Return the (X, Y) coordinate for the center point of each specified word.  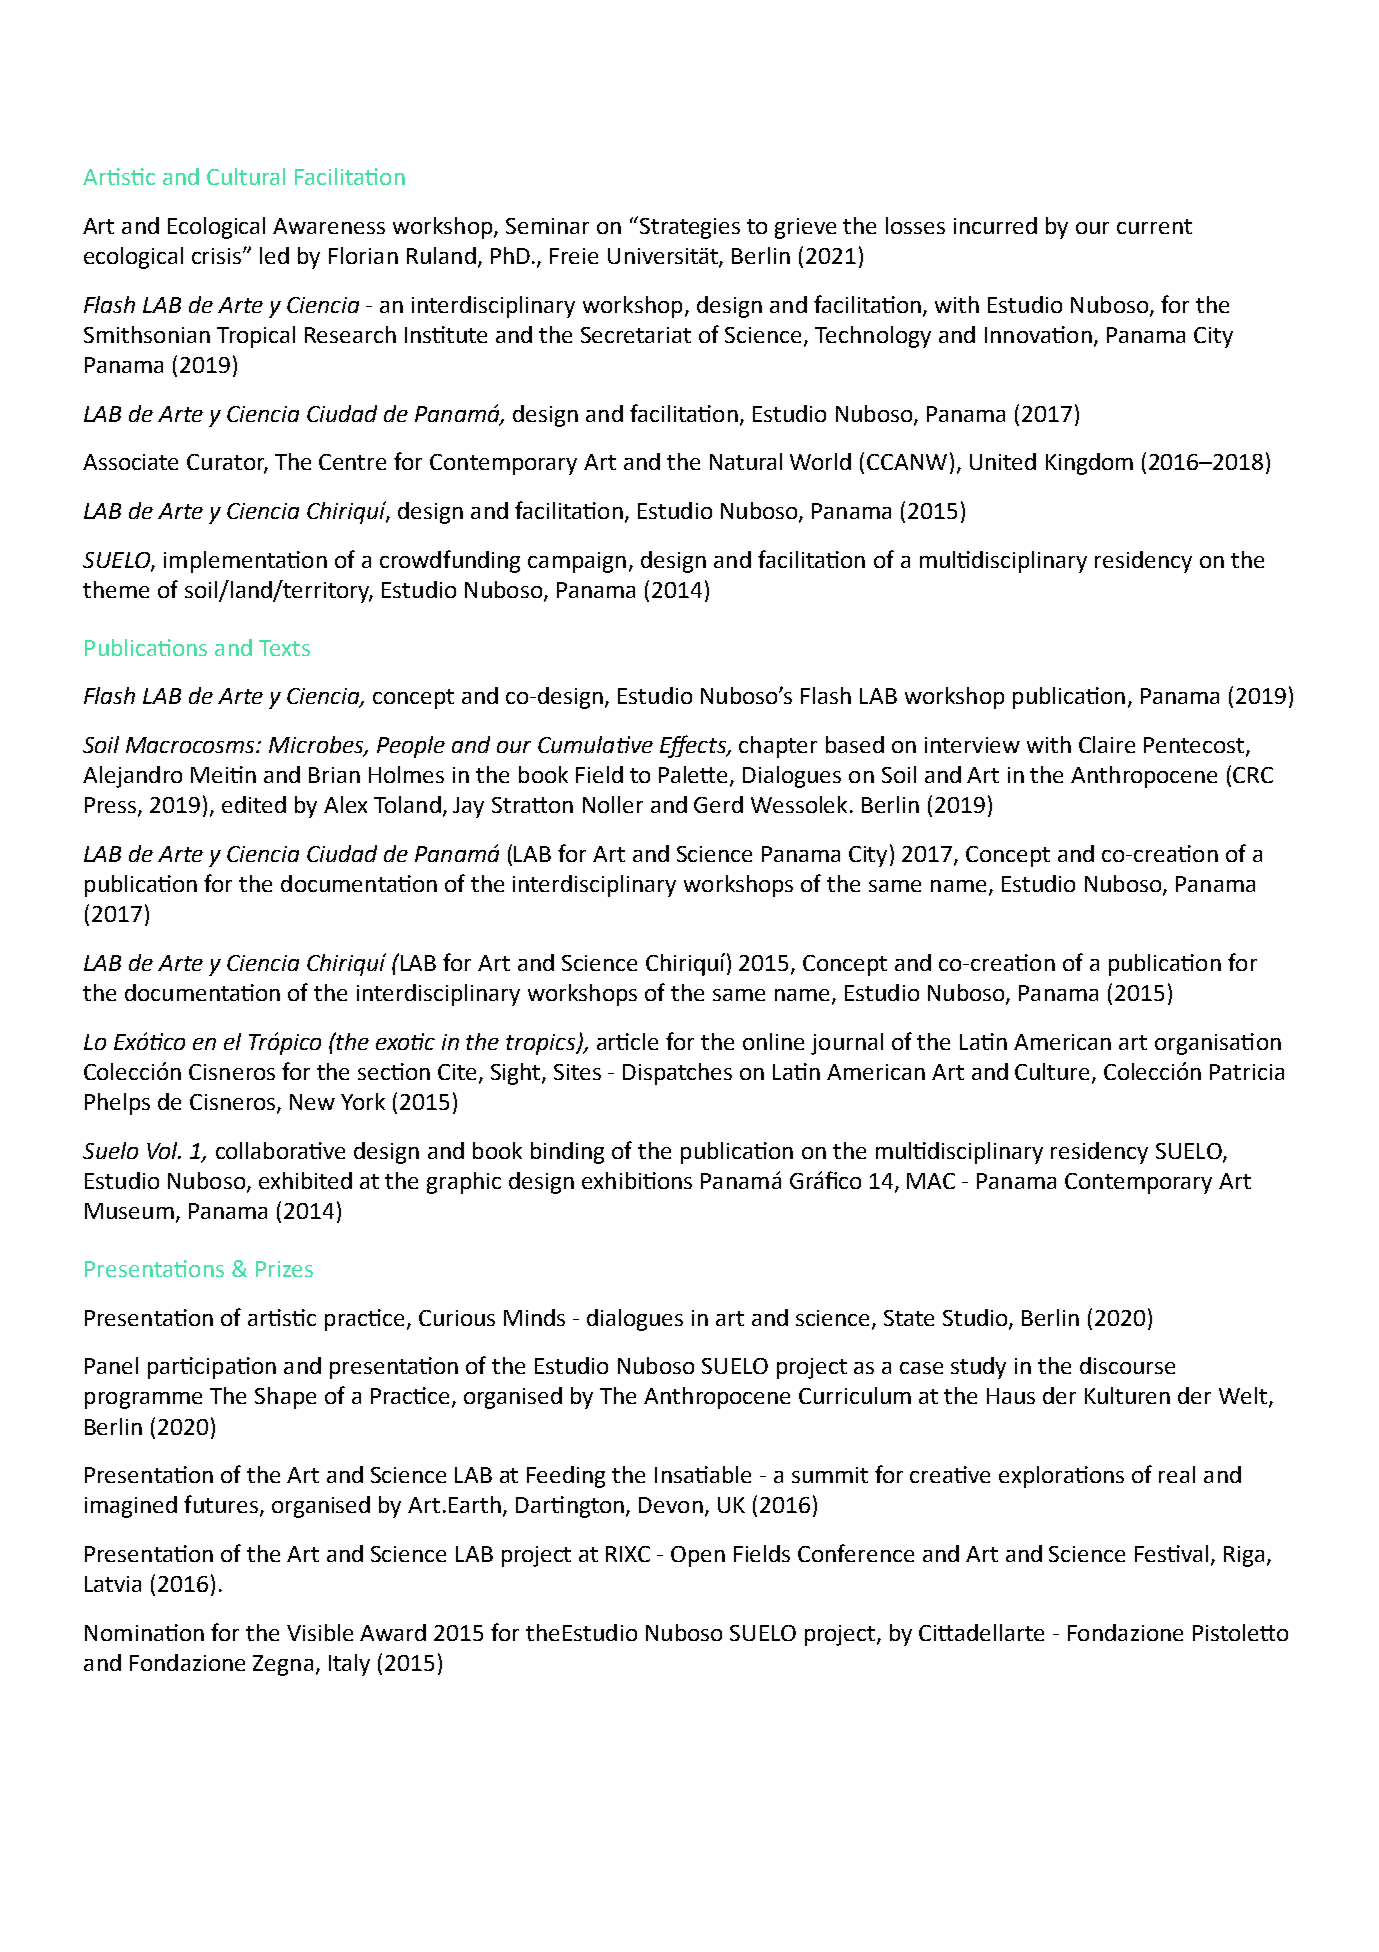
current (1154, 226)
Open (698, 1556)
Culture (1054, 1073)
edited (254, 804)
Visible (320, 1632)
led (274, 255)
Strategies (690, 228)
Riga (1244, 1556)
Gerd (718, 804)
